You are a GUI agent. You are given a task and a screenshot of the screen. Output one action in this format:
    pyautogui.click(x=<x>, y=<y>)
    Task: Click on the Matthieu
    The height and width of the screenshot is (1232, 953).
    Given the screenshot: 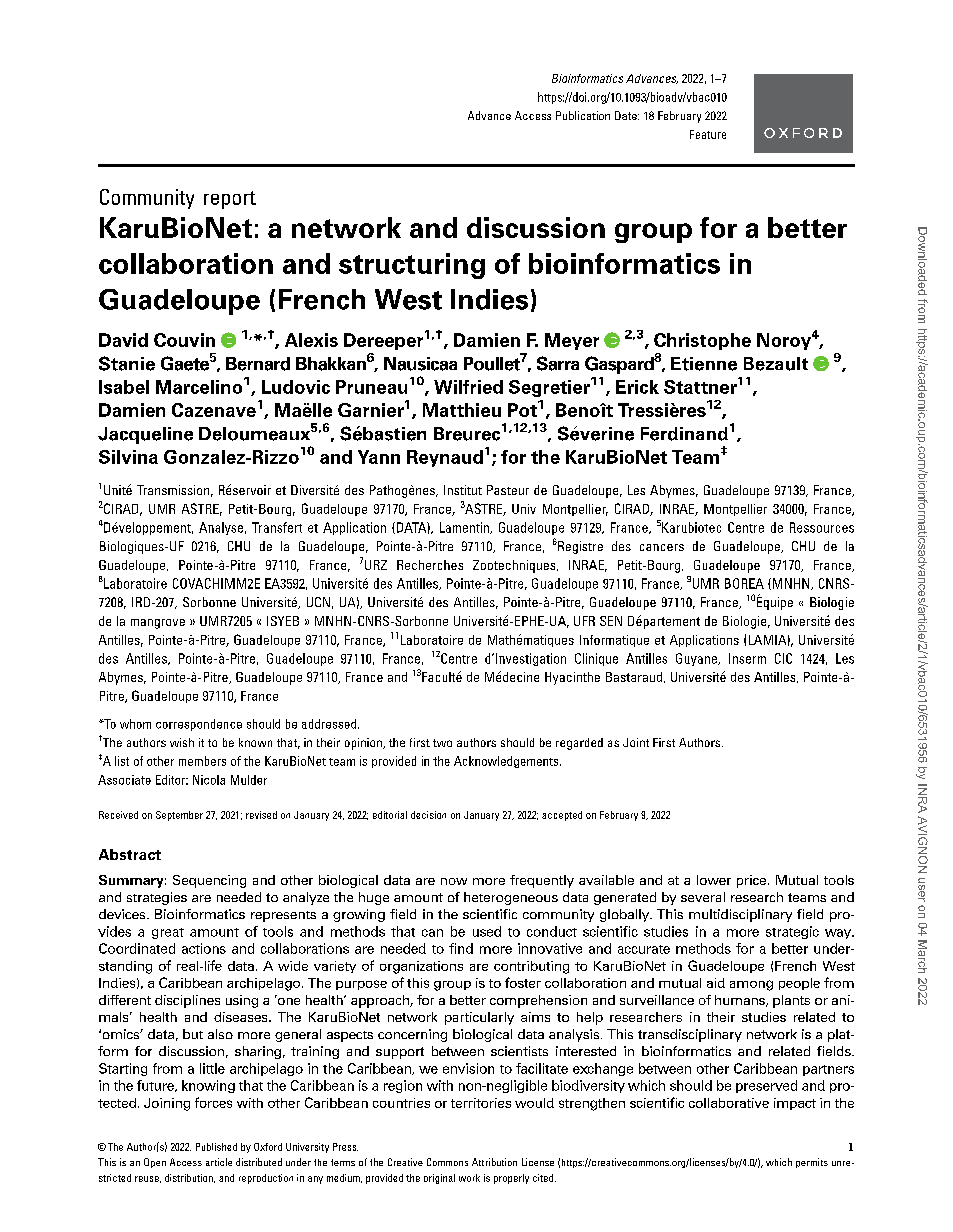 What is the action you would take?
    pyautogui.click(x=462, y=410)
